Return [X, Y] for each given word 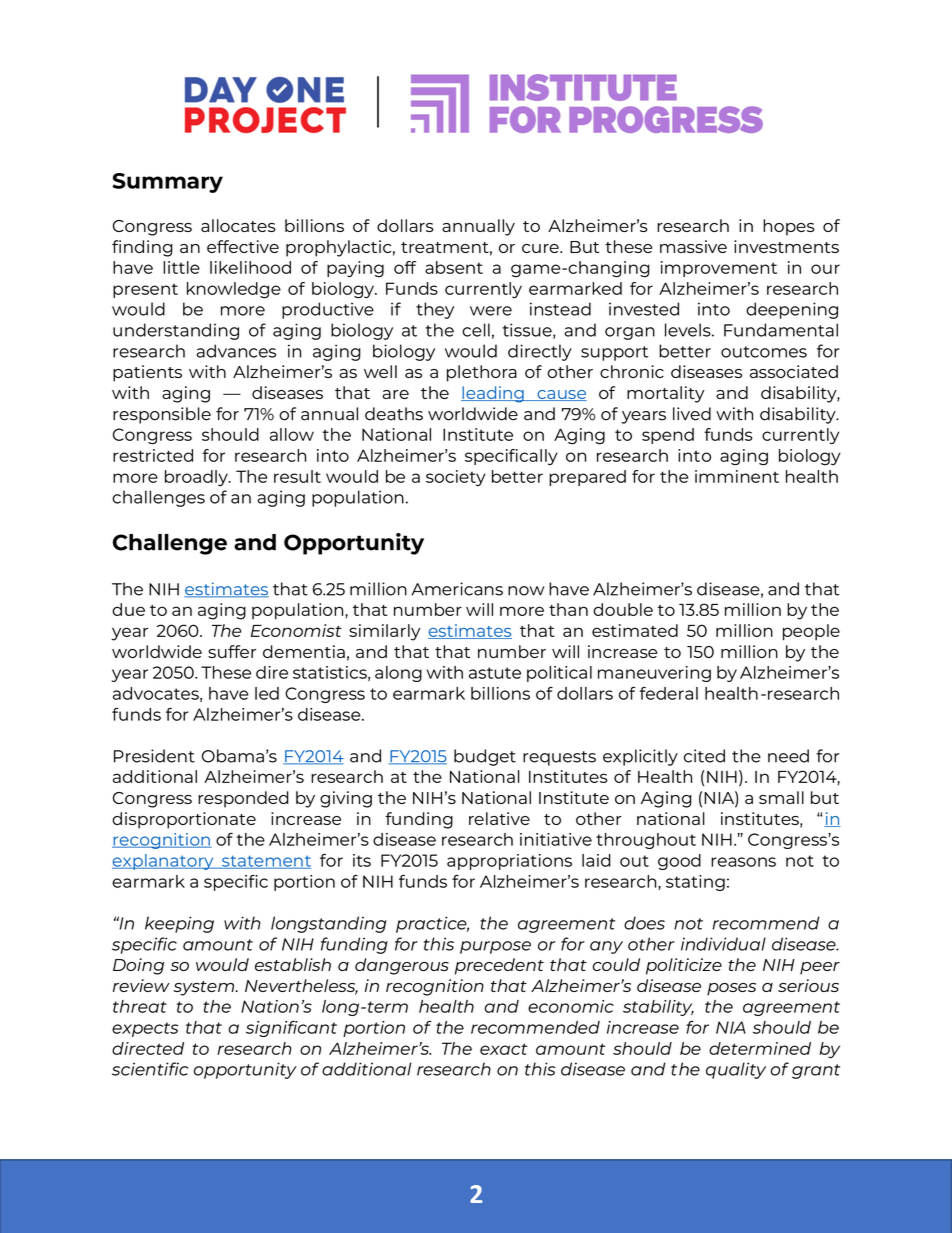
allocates [238, 225]
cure [541, 248]
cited [704, 756]
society [456, 478]
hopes [789, 227]
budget [485, 757]
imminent [737, 476]
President [154, 756]
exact [504, 1049]
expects [145, 1029]
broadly [197, 478]
